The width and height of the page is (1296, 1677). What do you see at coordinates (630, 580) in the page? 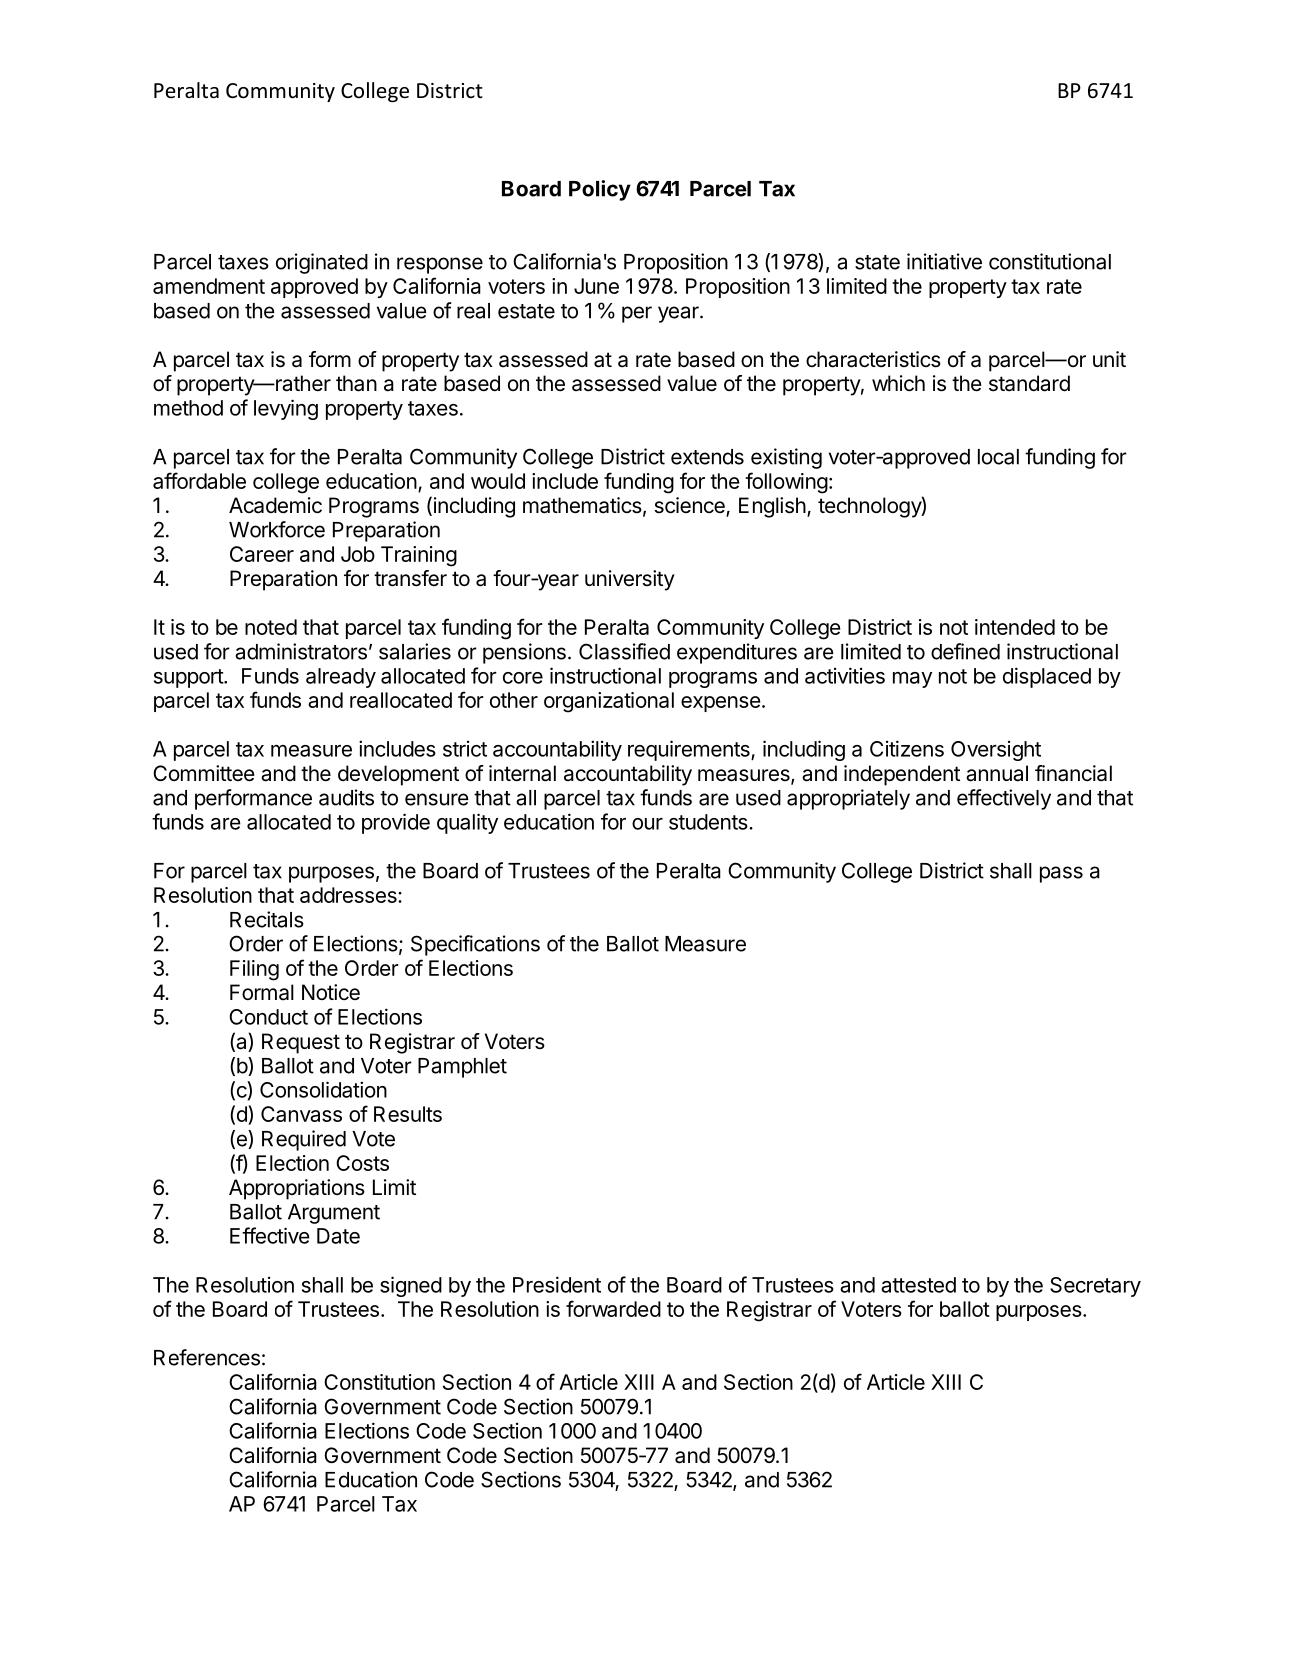
I see `university` at bounding box center [630, 580].
